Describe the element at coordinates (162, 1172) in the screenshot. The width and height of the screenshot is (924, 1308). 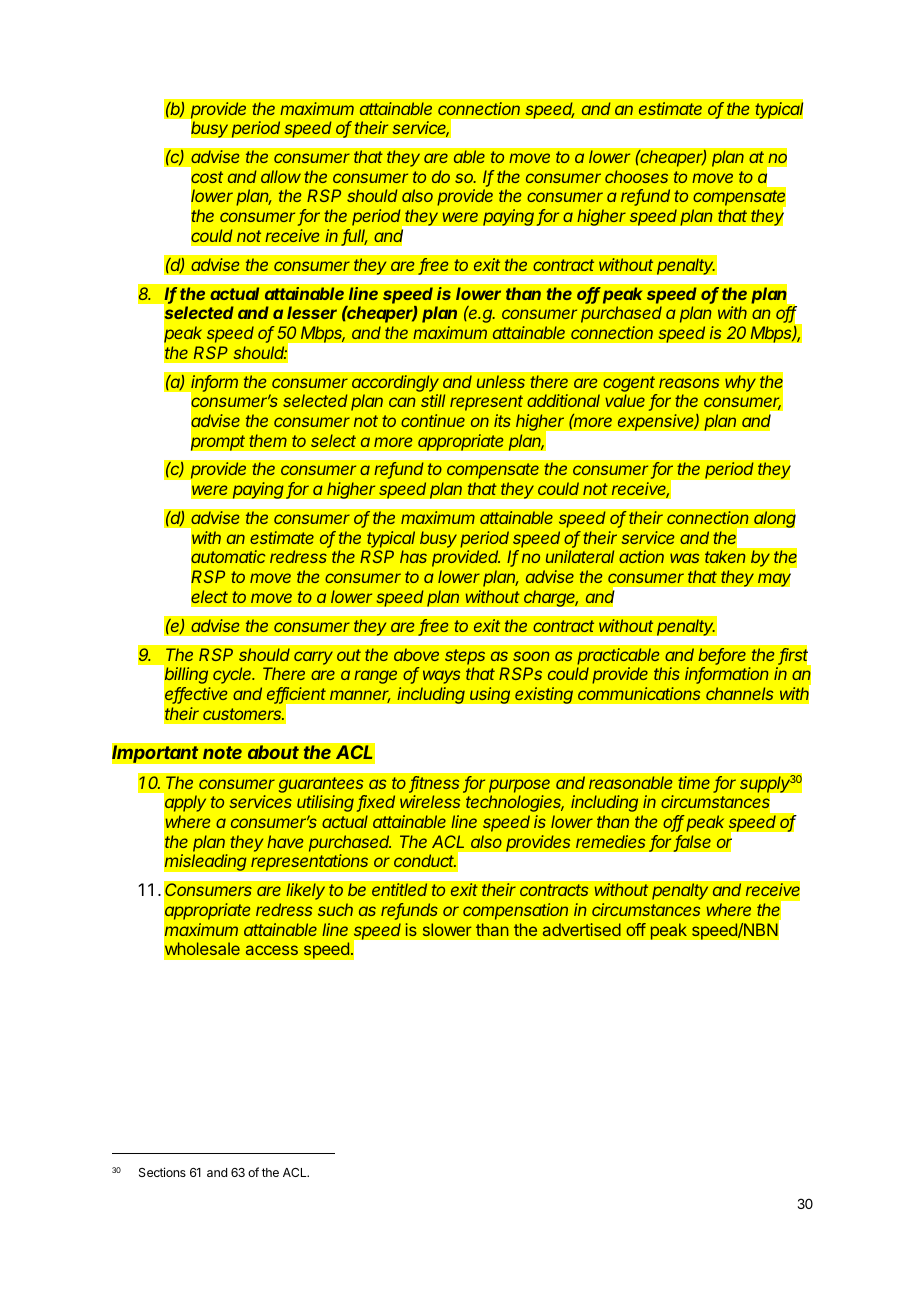
I see `Sections` at that location.
